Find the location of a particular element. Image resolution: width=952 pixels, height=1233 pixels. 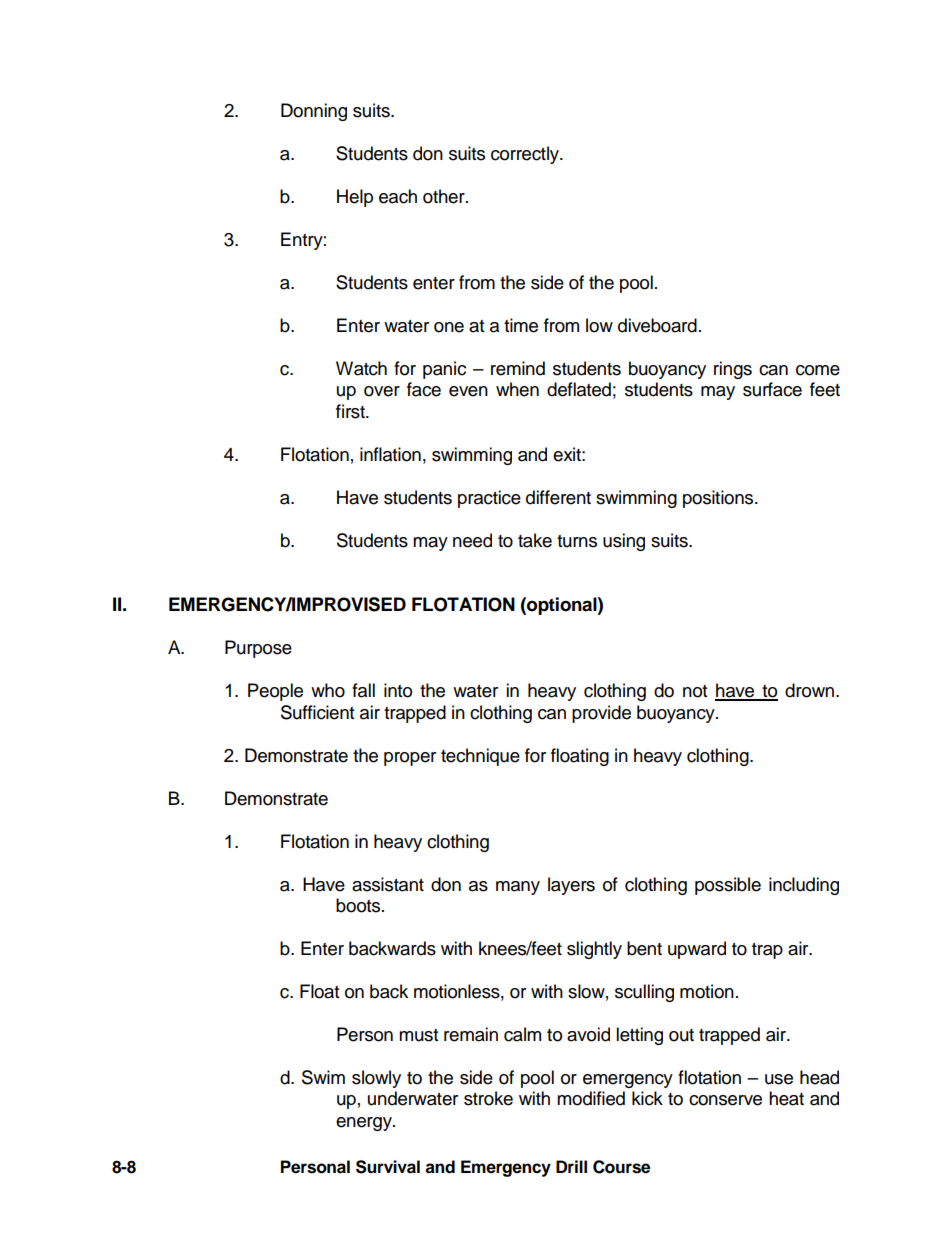

rings is located at coordinates (733, 370).
